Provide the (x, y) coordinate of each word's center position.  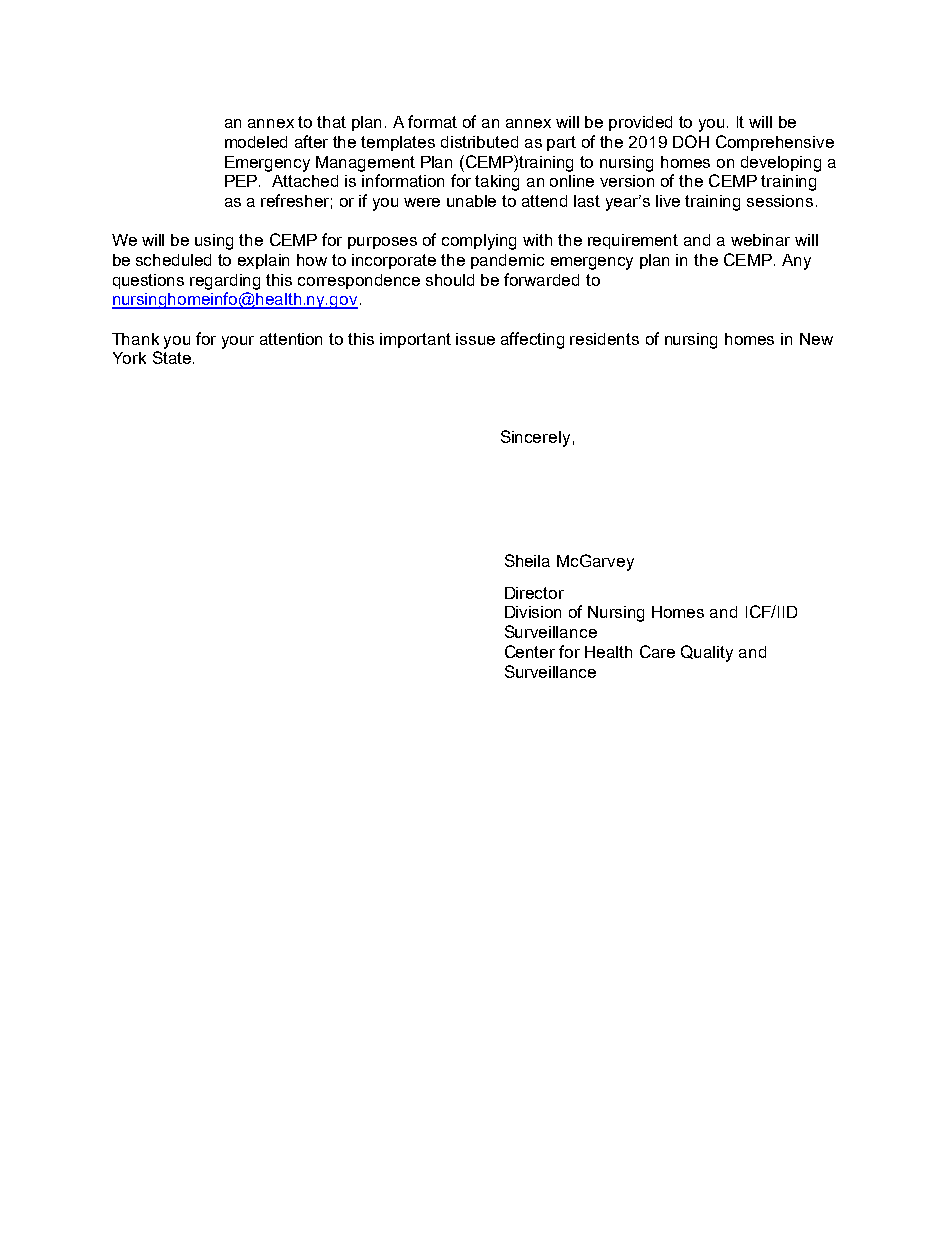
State (173, 357)
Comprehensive (775, 143)
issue (475, 339)
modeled (256, 142)
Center (530, 651)
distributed (479, 142)
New (816, 339)
